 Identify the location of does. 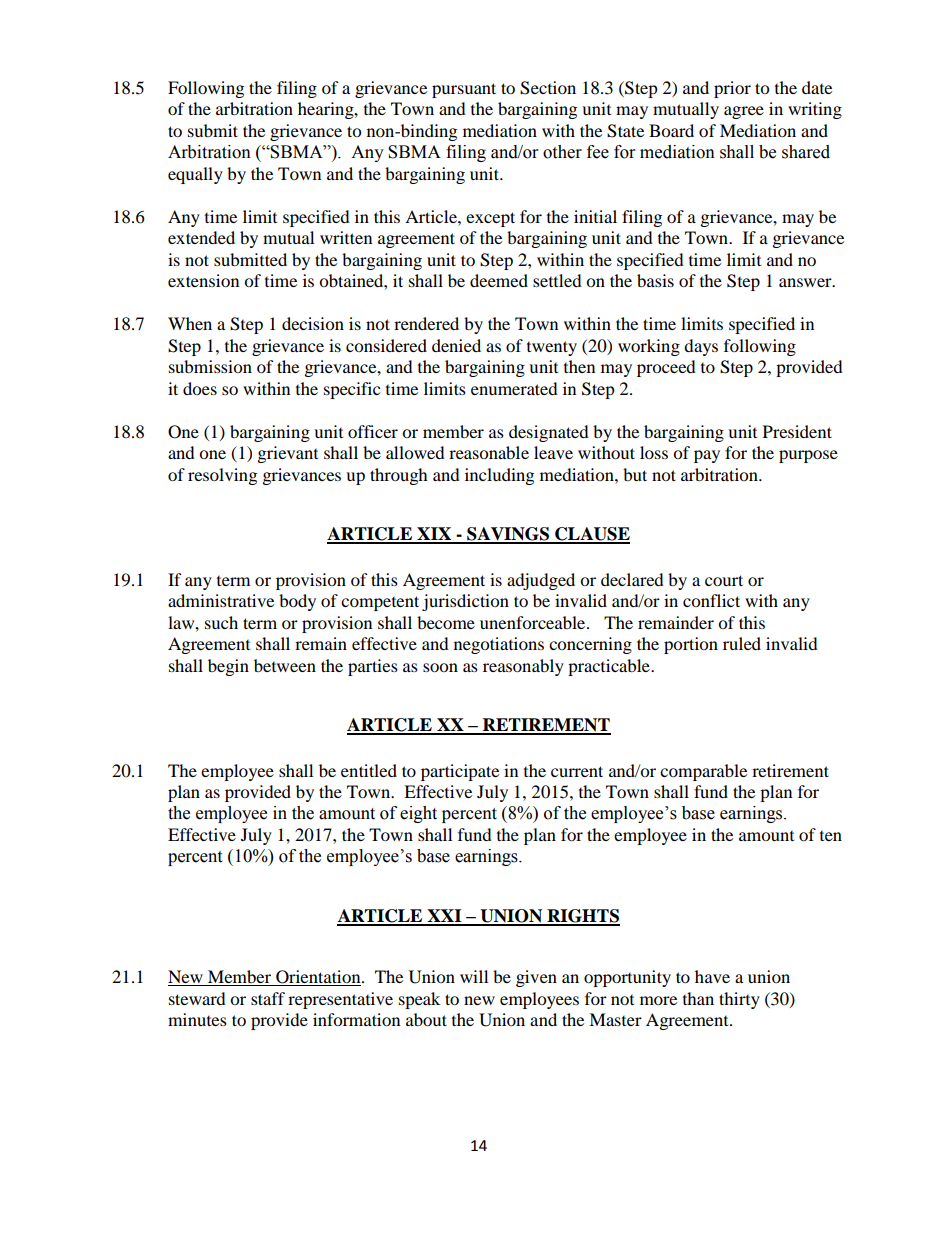
(200, 388).
